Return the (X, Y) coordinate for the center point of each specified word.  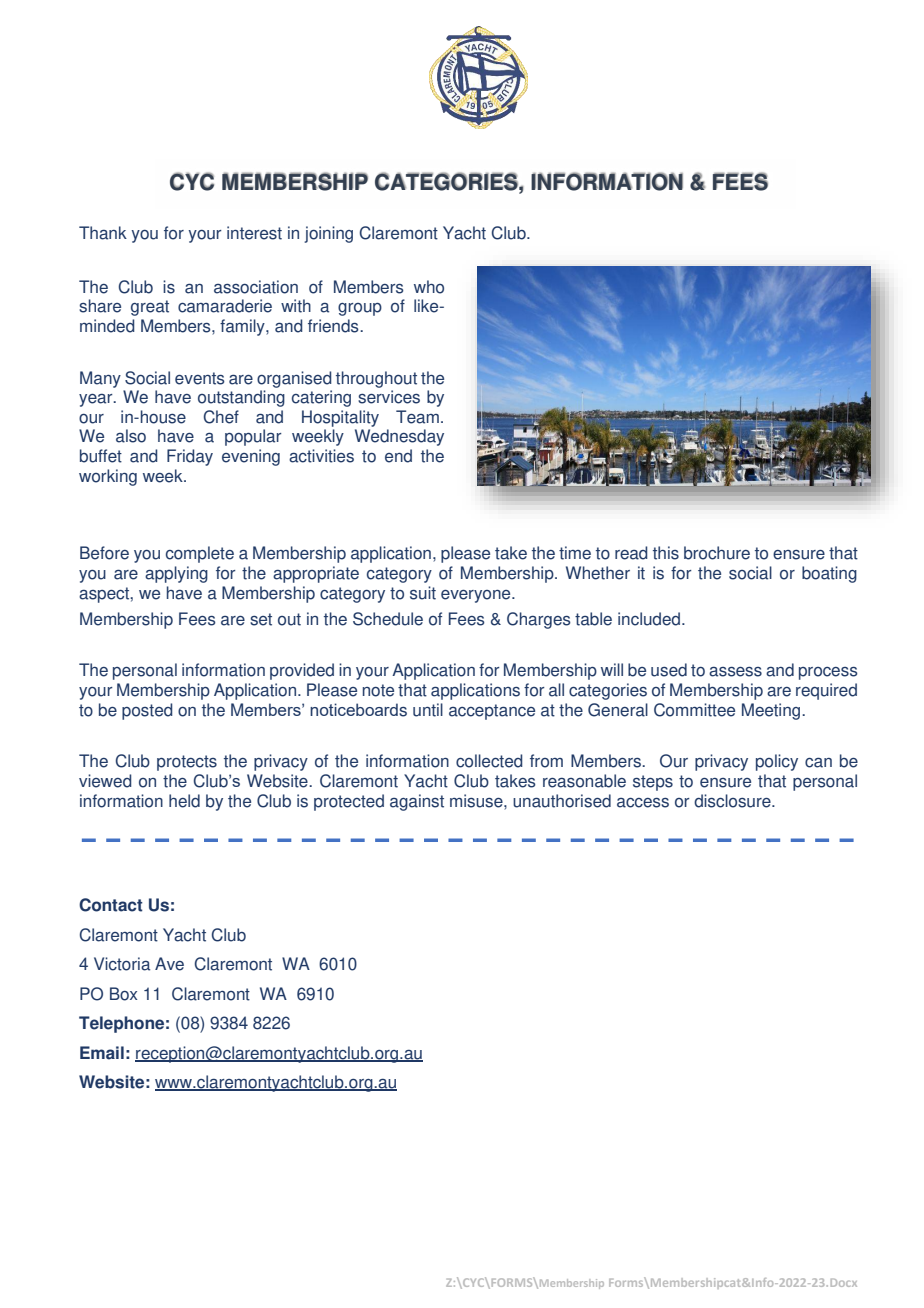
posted (147, 711)
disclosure (733, 801)
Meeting (772, 711)
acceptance (492, 712)
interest (254, 233)
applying (176, 574)
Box (123, 994)
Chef (221, 417)
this (666, 553)
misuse (477, 801)
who (429, 287)
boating (829, 574)
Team (417, 417)
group (360, 309)
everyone (477, 596)
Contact (111, 905)
